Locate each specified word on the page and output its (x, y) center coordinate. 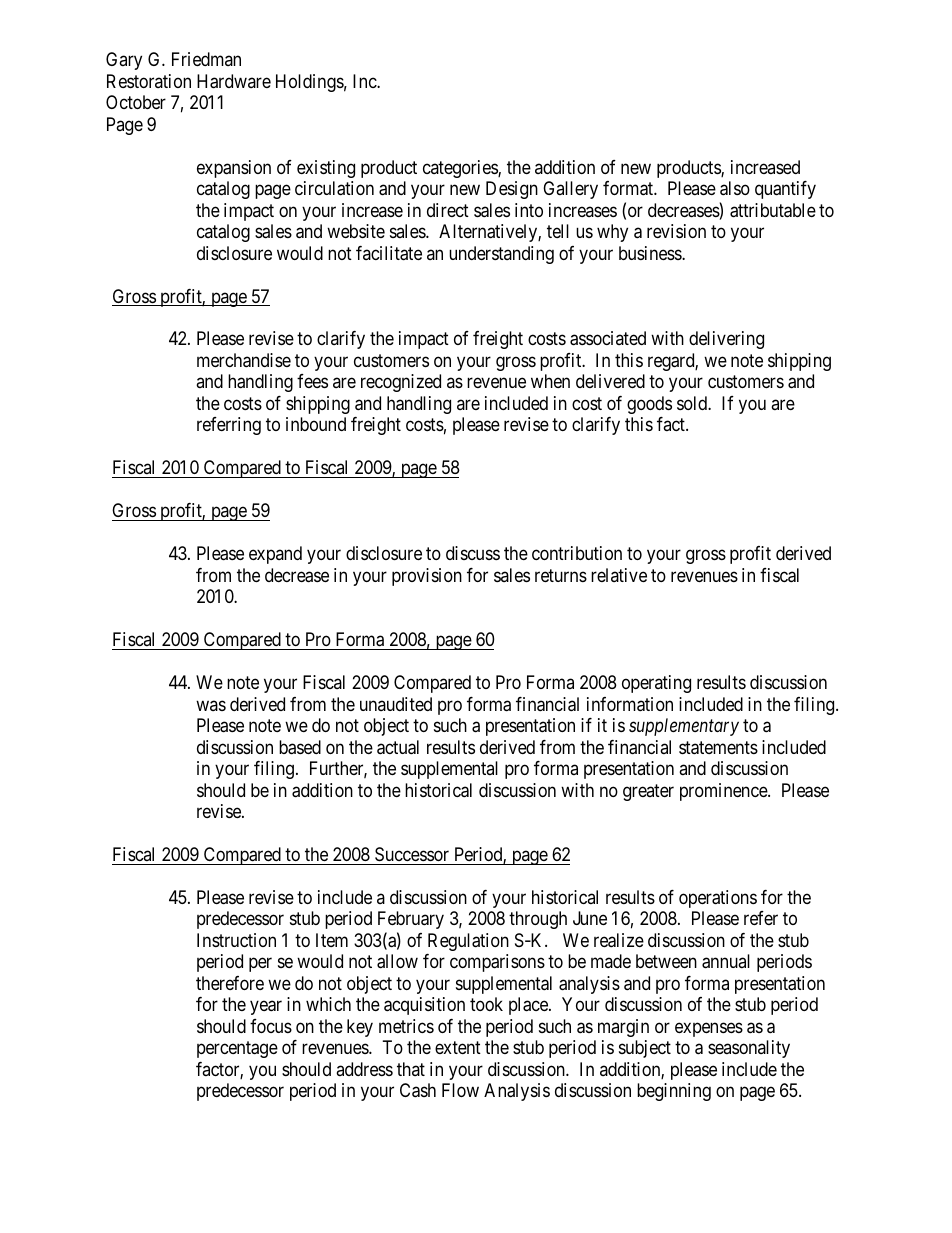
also (735, 188)
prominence (724, 792)
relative (619, 575)
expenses (709, 1029)
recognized (401, 383)
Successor (412, 854)
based (300, 747)
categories (461, 169)
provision (427, 577)
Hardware (234, 81)
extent (458, 1048)
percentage (237, 1050)
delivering (726, 340)
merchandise (244, 360)
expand (275, 555)
